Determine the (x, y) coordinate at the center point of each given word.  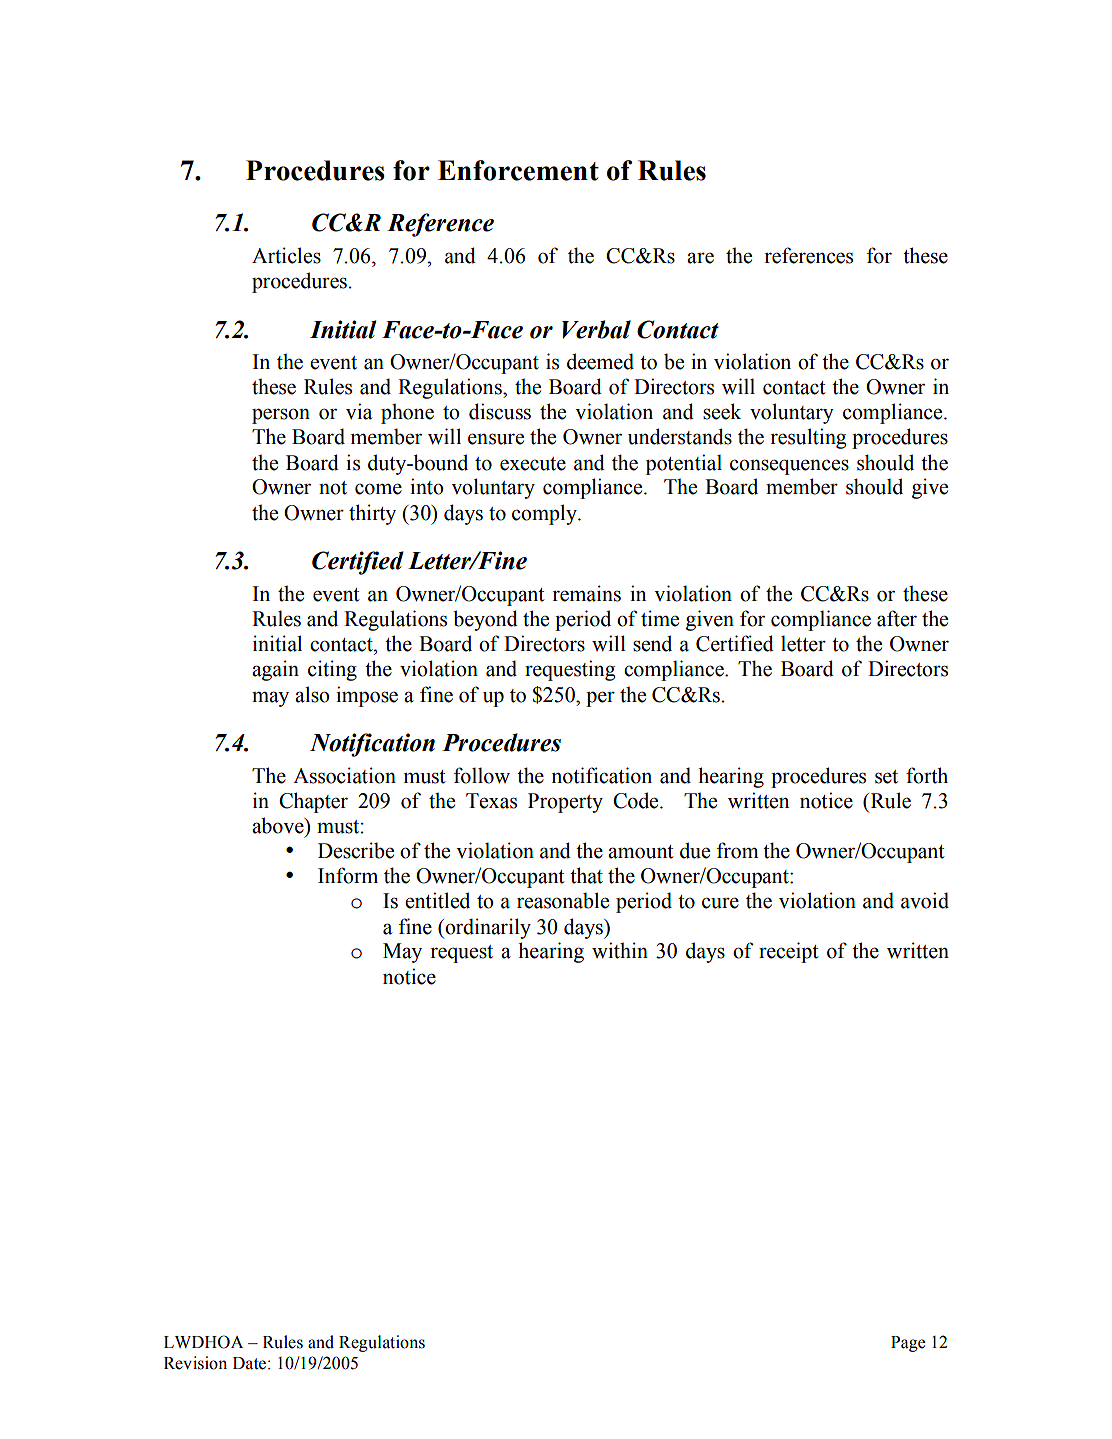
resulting (808, 438)
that (586, 875)
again (275, 670)
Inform (348, 875)
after (897, 618)
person (281, 416)
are (700, 258)
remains (587, 593)
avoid (925, 900)
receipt (789, 952)
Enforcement (518, 170)
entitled (437, 900)
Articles (286, 255)
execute (533, 464)
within (620, 950)
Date (251, 1363)
